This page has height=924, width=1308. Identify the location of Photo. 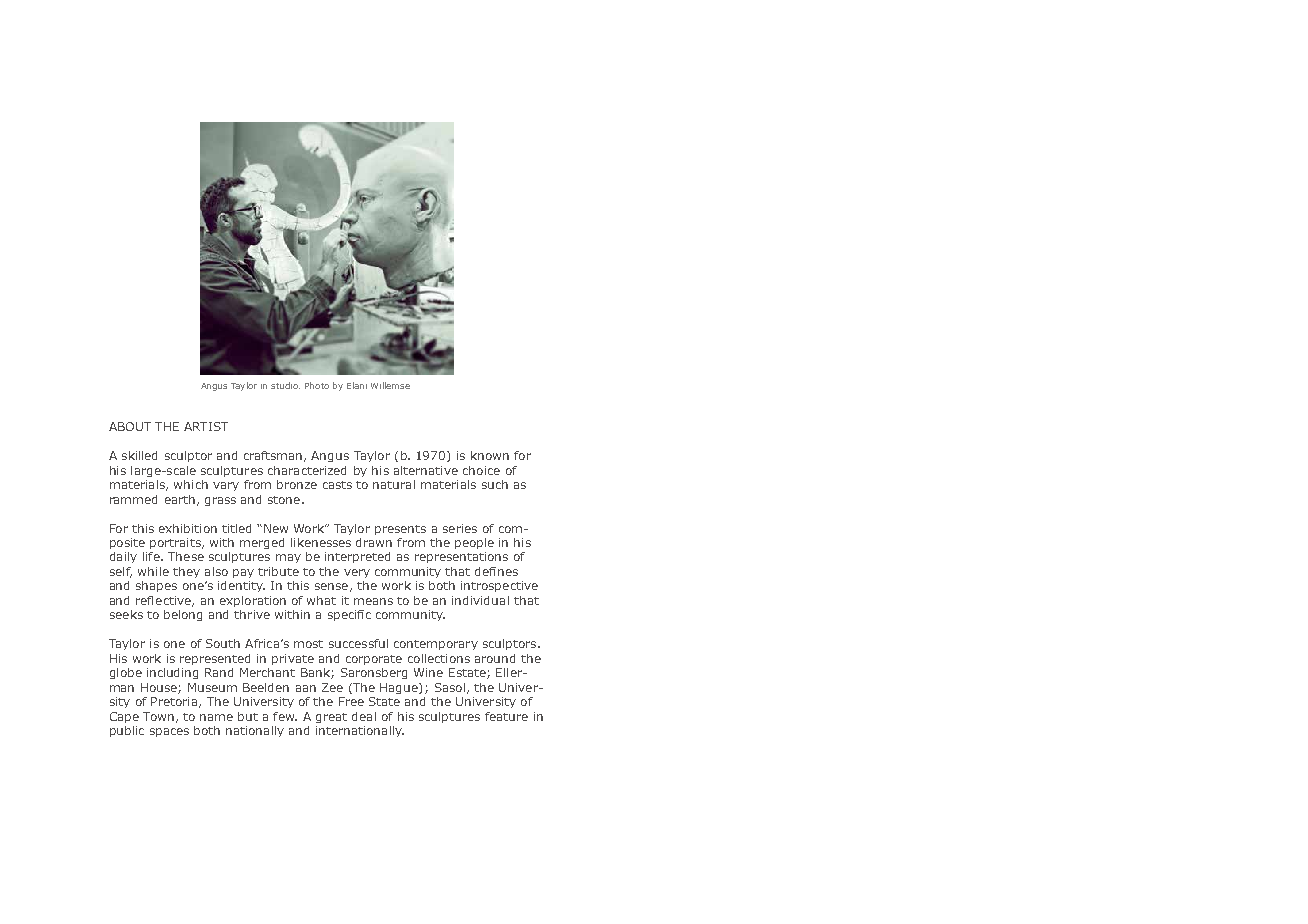
(317, 385).
